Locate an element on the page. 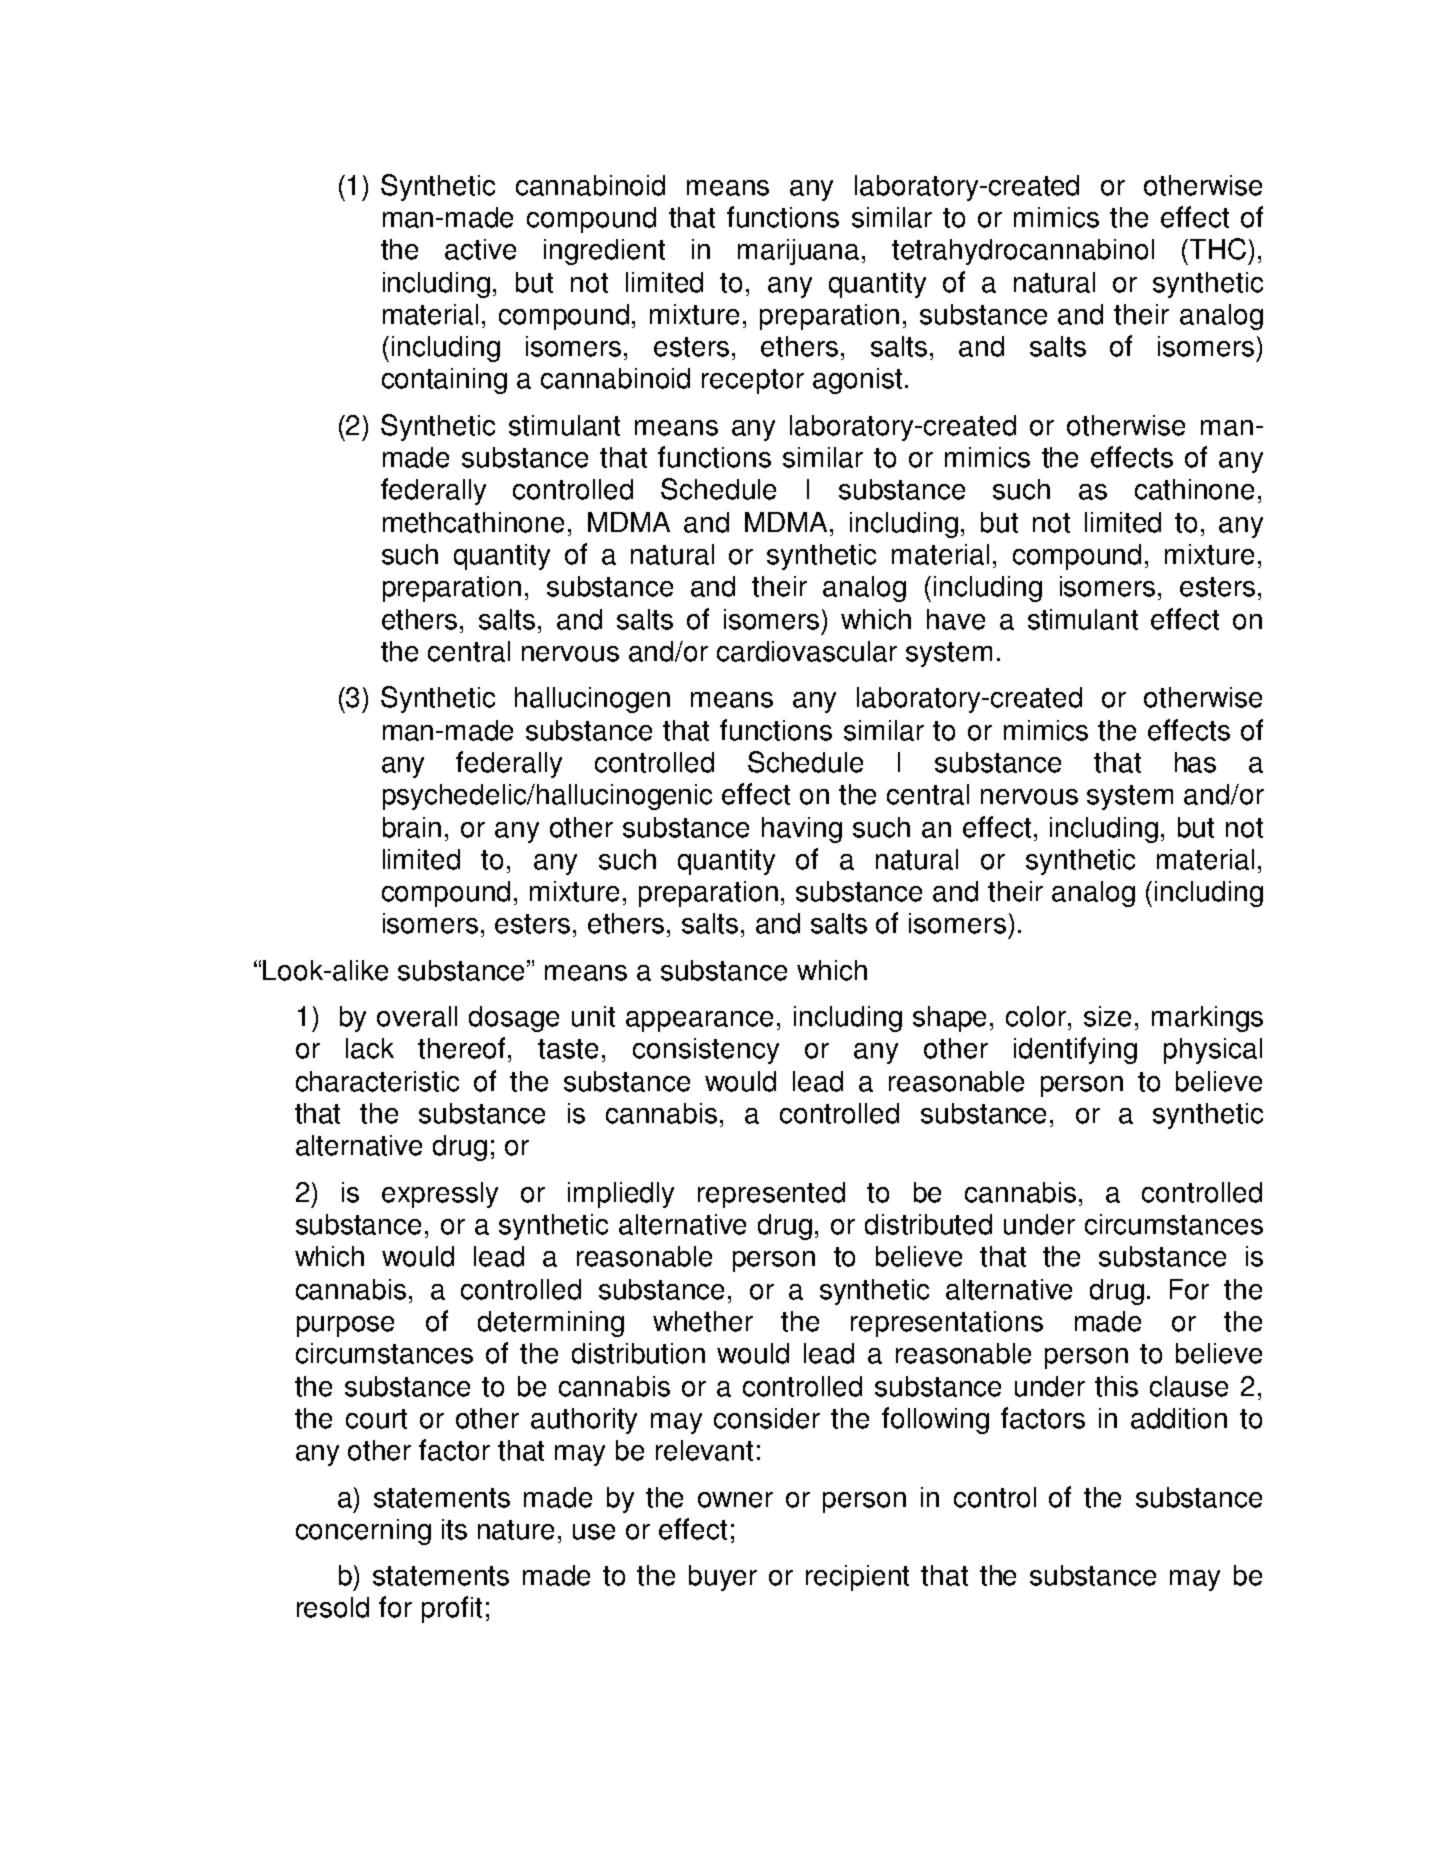 The image size is (1433, 1854). brain is located at coordinates (412, 827).
